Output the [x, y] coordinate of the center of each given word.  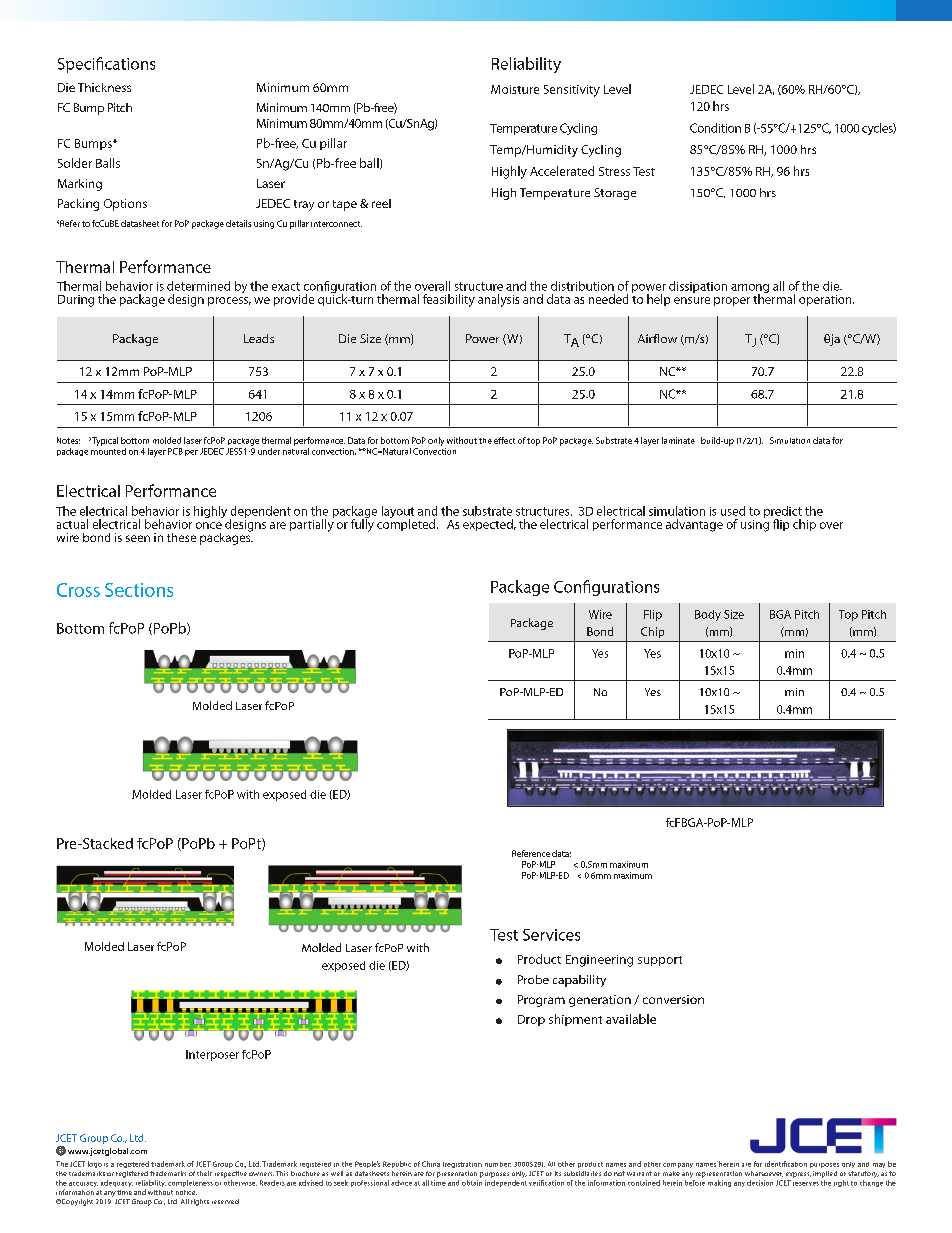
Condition [715, 128]
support [660, 961]
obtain [472, 1183]
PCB [175, 451]
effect [504, 440]
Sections [139, 590]
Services [551, 935]
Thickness [104, 87]
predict [783, 513]
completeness [190, 1183]
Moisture [515, 89]
